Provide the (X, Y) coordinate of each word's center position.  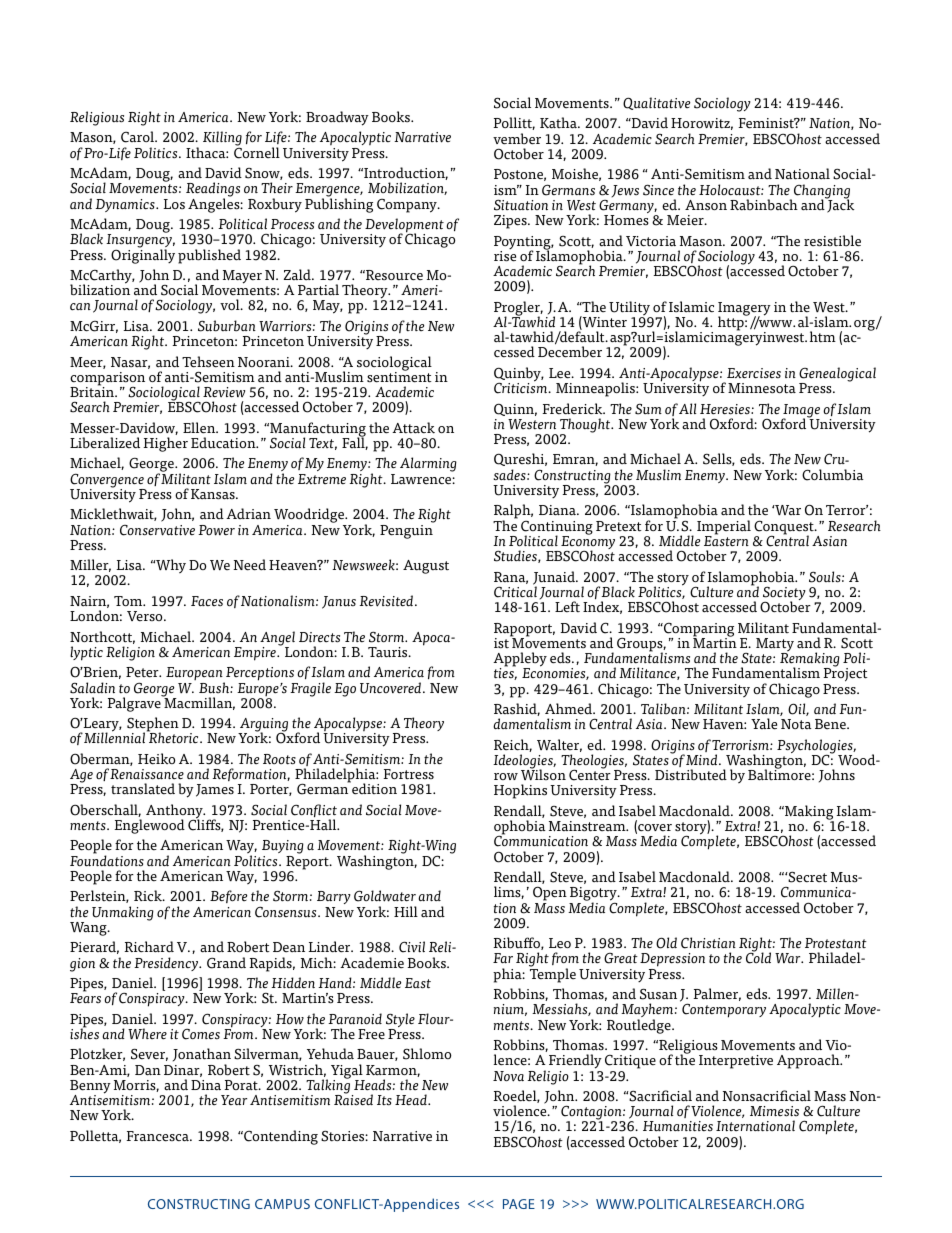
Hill (406, 911)
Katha (559, 123)
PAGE (519, 1204)
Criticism (522, 387)
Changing (820, 192)
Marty (775, 646)
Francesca (158, 1136)
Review (224, 392)
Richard (149, 947)
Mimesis (774, 1111)
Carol (139, 137)
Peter (143, 672)
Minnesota (762, 388)
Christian (708, 943)
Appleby (520, 660)
